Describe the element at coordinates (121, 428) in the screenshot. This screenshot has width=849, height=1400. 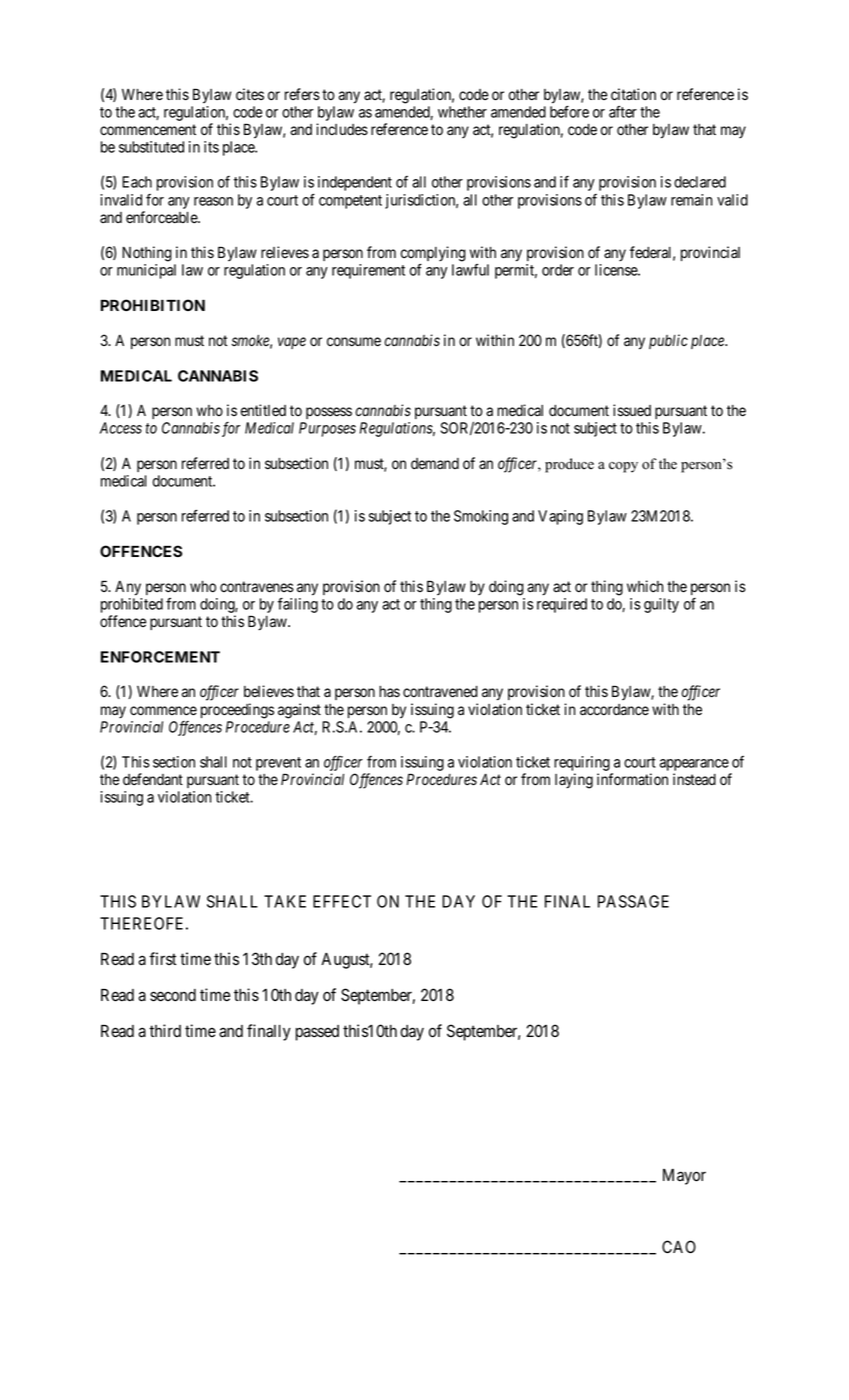
I see `Access` at that location.
